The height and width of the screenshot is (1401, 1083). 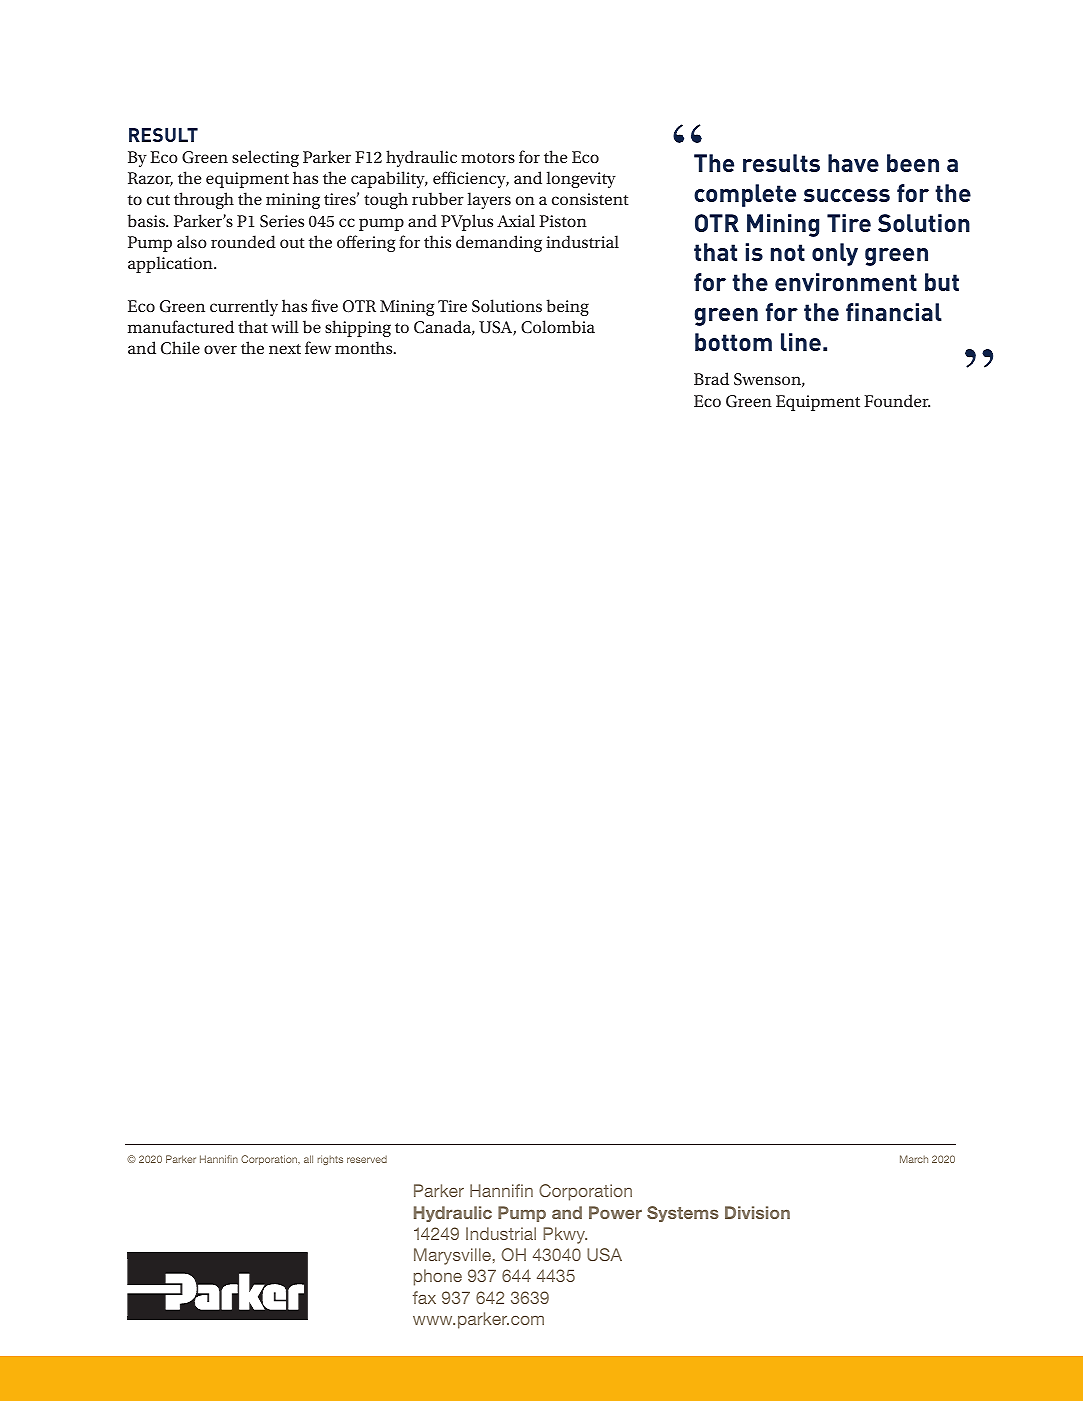 What do you see at coordinates (367, 1159) in the screenshot?
I see `reserved` at bounding box center [367, 1159].
